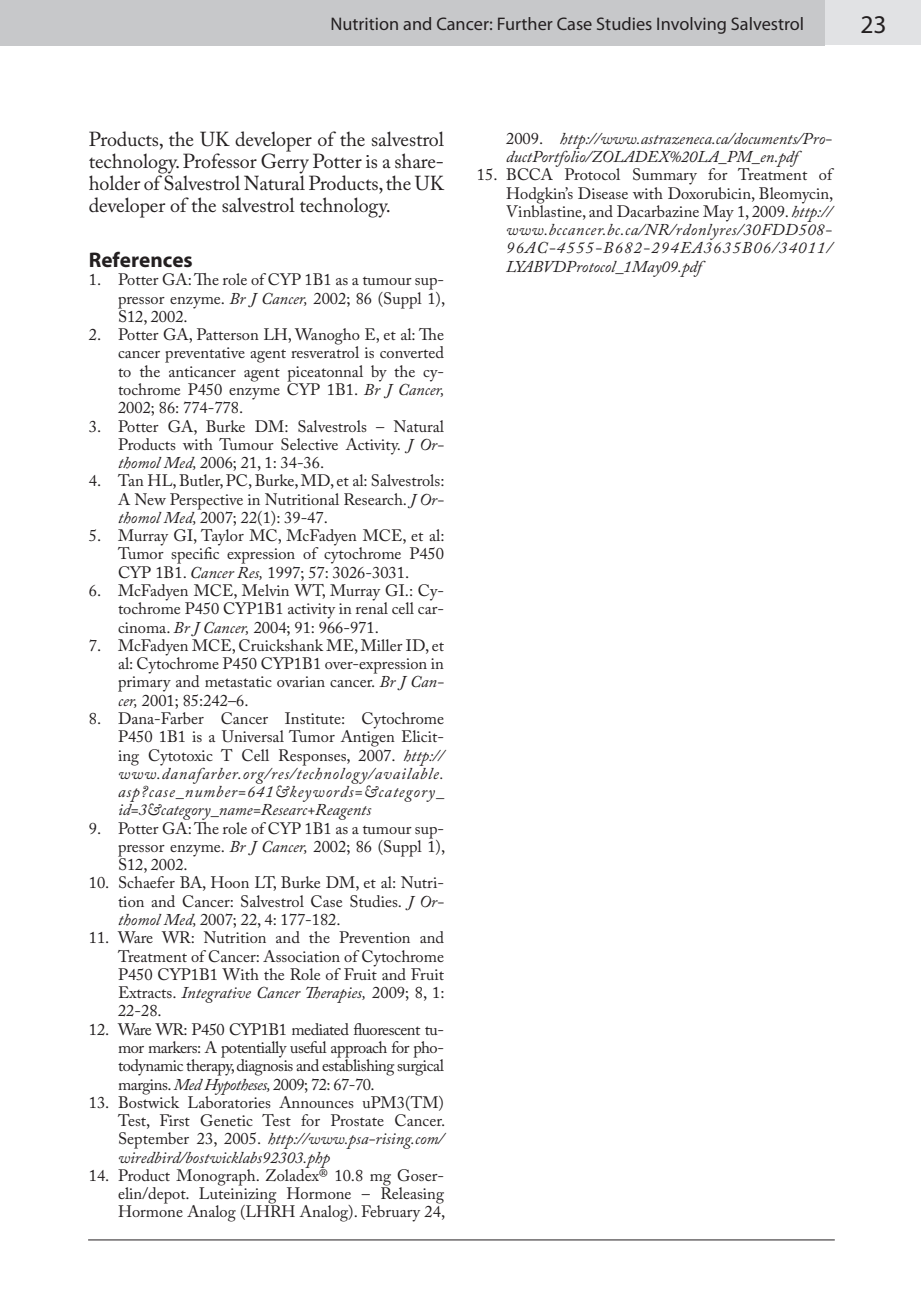 The width and height of the screenshot is (921, 1316). What do you see at coordinates (691, 25) in the screenshot?
I see `Involving` at bounding box center [691, 25].
